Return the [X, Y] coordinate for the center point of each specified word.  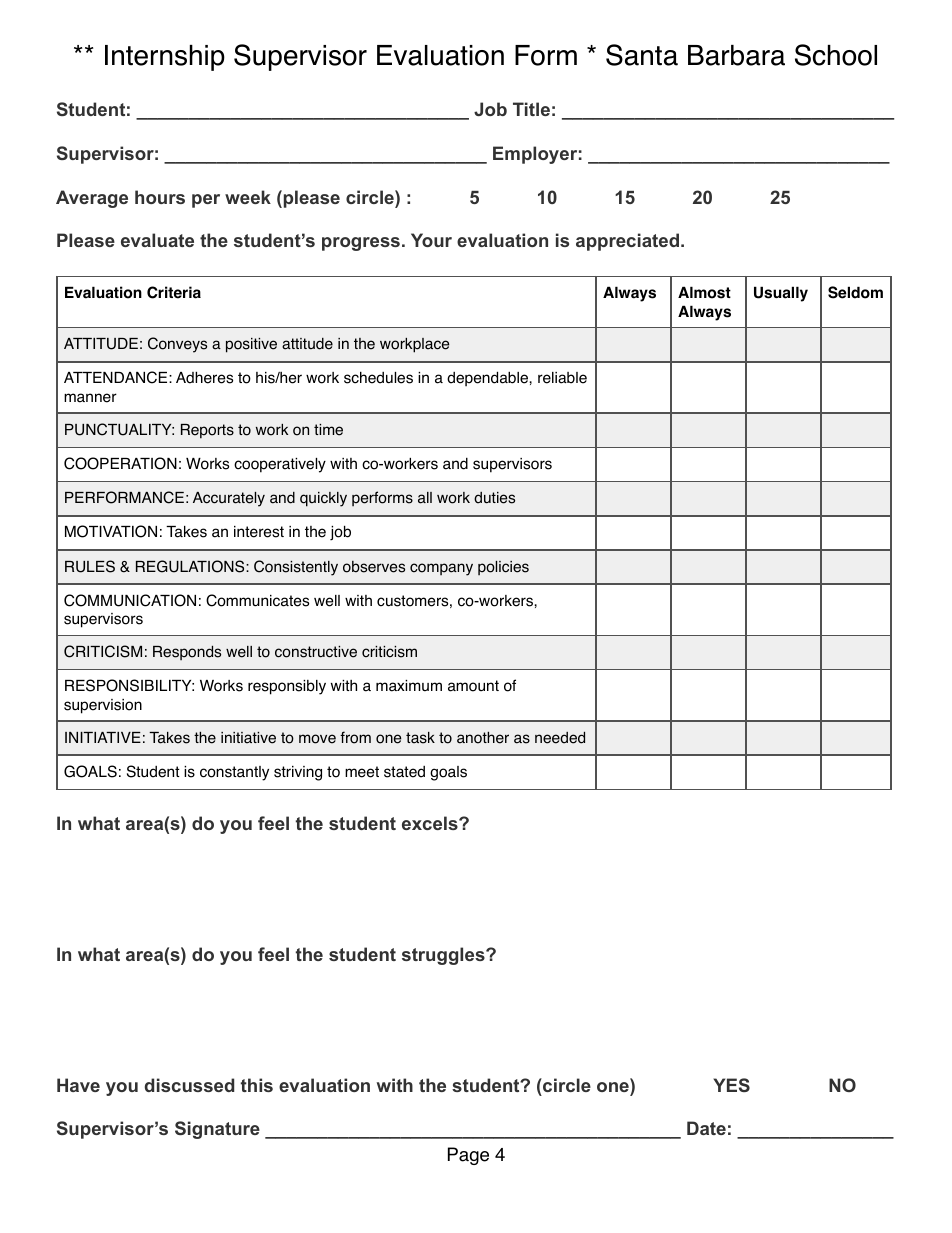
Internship [165, 58]
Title [531, 109]
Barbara [736, 55]
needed [560, 737]
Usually [781, 294]
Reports [207, 431]
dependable [488, 379]
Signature [217, 1130]
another [483, 737]
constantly [234, 773]
